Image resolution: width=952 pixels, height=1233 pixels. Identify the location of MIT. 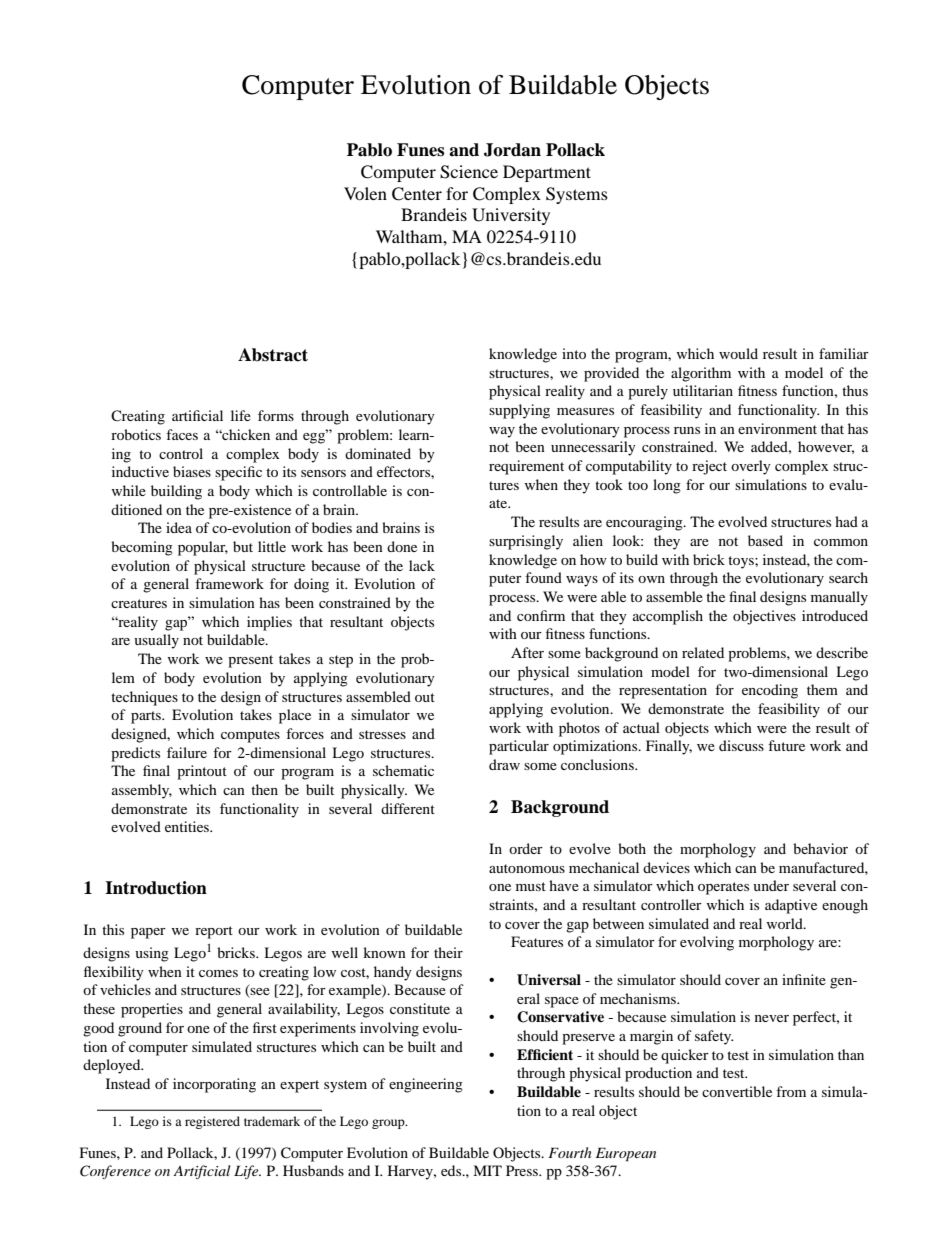
(487, 1170).
